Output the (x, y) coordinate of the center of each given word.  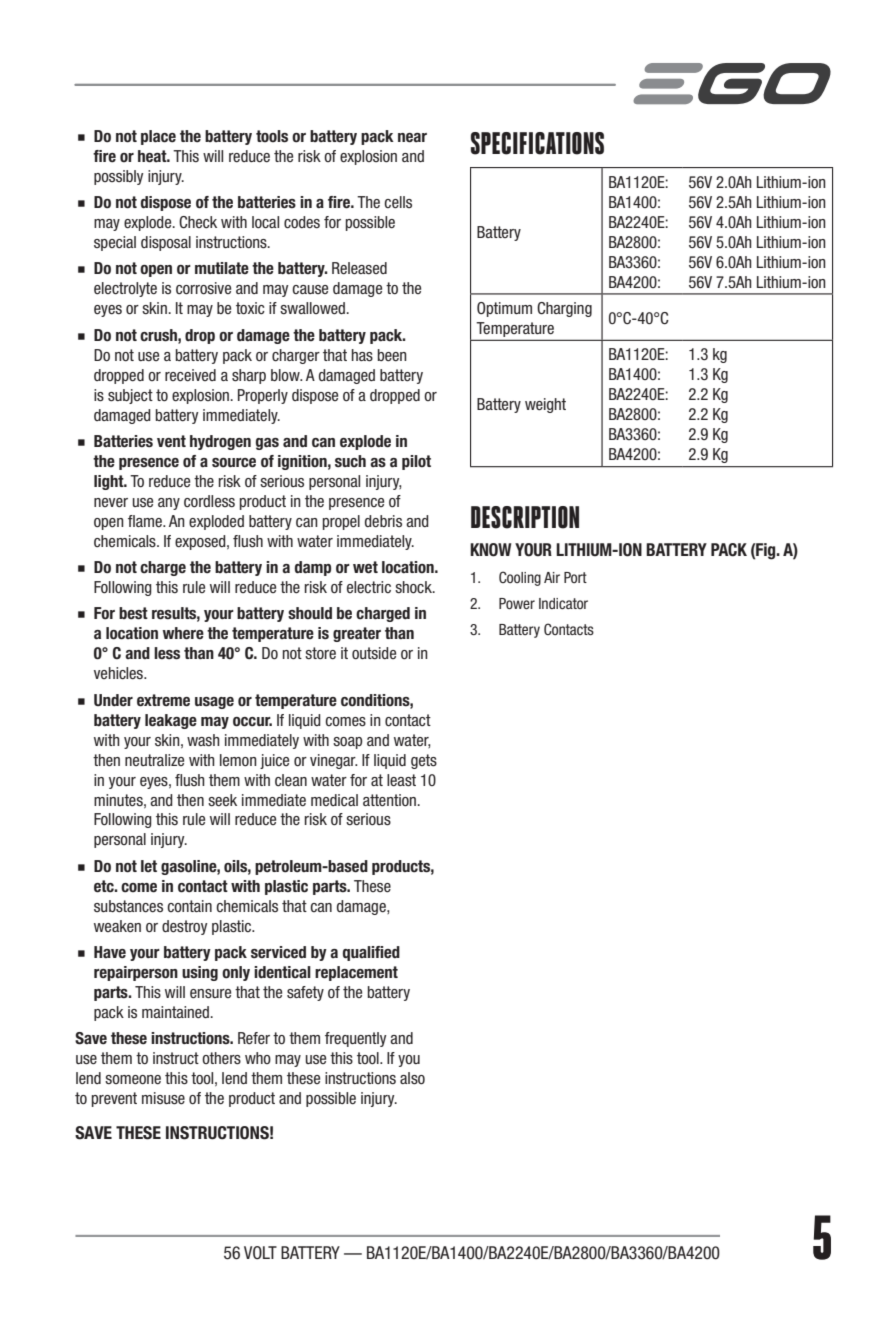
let (149, 866)
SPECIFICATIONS (537, 143)
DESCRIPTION (525, 517)
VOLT (260, 1253)
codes (302, 222)
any (169, 504)
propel (341, 522)
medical (334, 800)
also (412, 1078)
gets (424, 761)
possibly (119, 177)
